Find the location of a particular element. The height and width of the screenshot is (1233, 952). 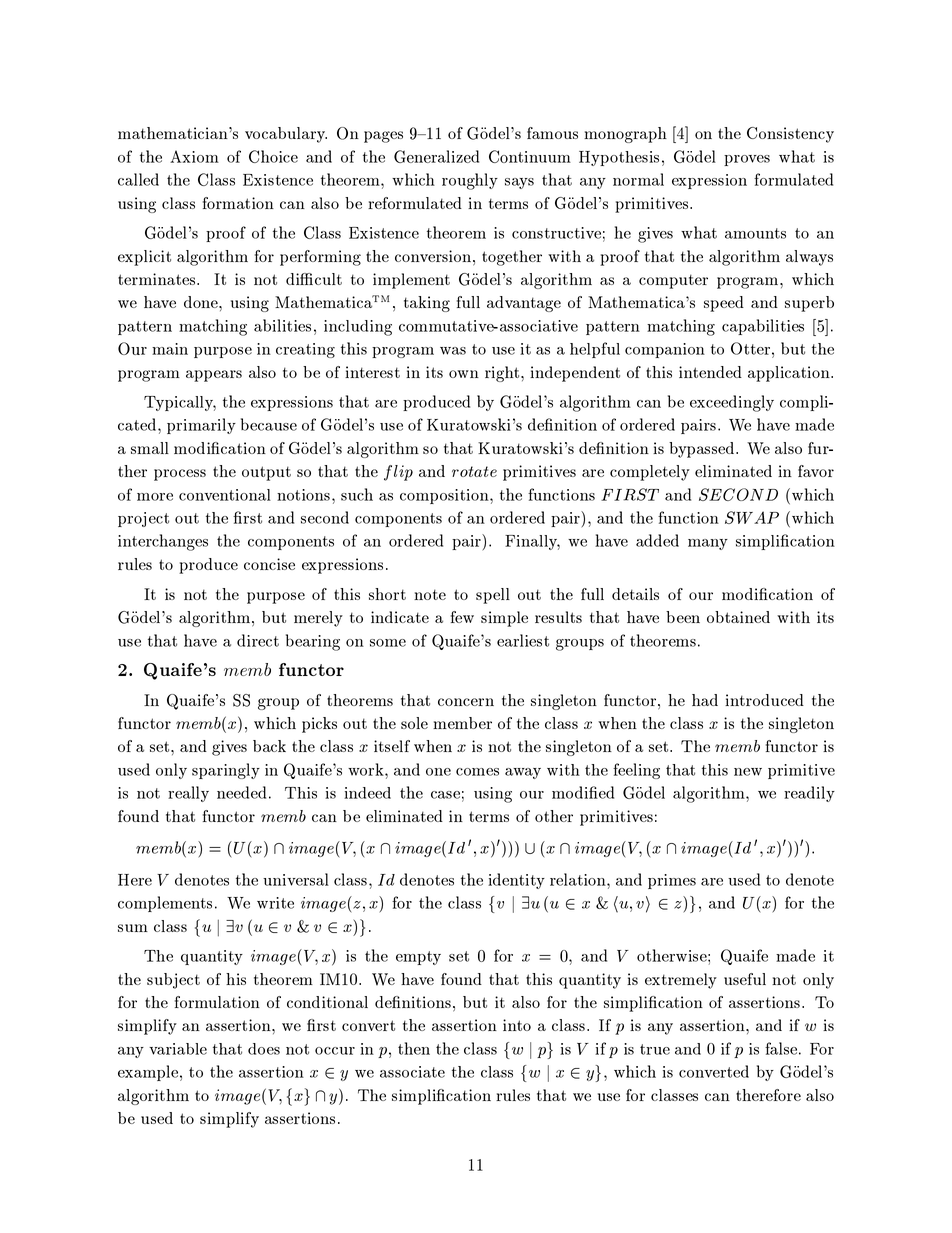

spell is located at coordinates (493, 596).
